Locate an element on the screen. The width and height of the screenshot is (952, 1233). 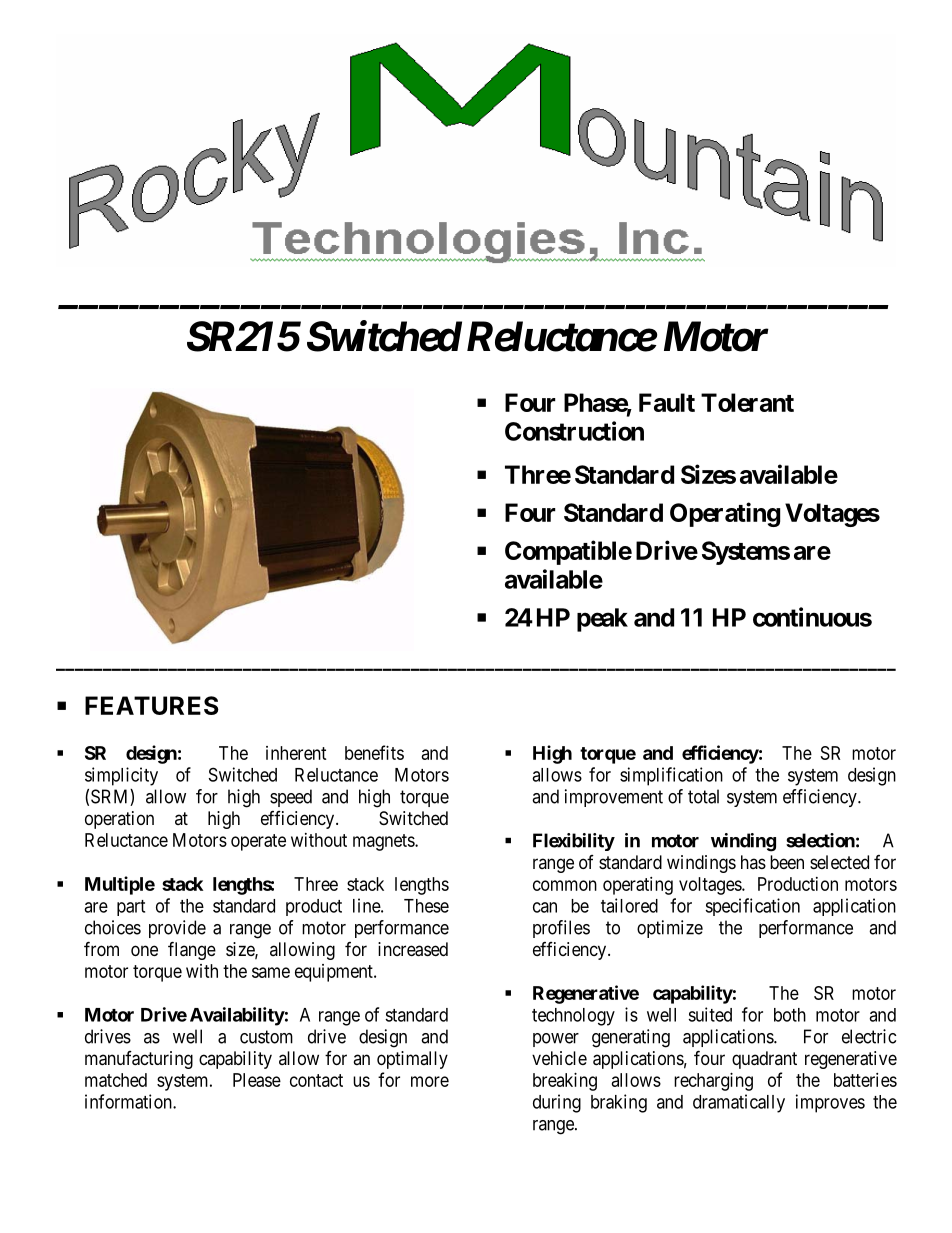
been is located at coordinates (787, 862).
